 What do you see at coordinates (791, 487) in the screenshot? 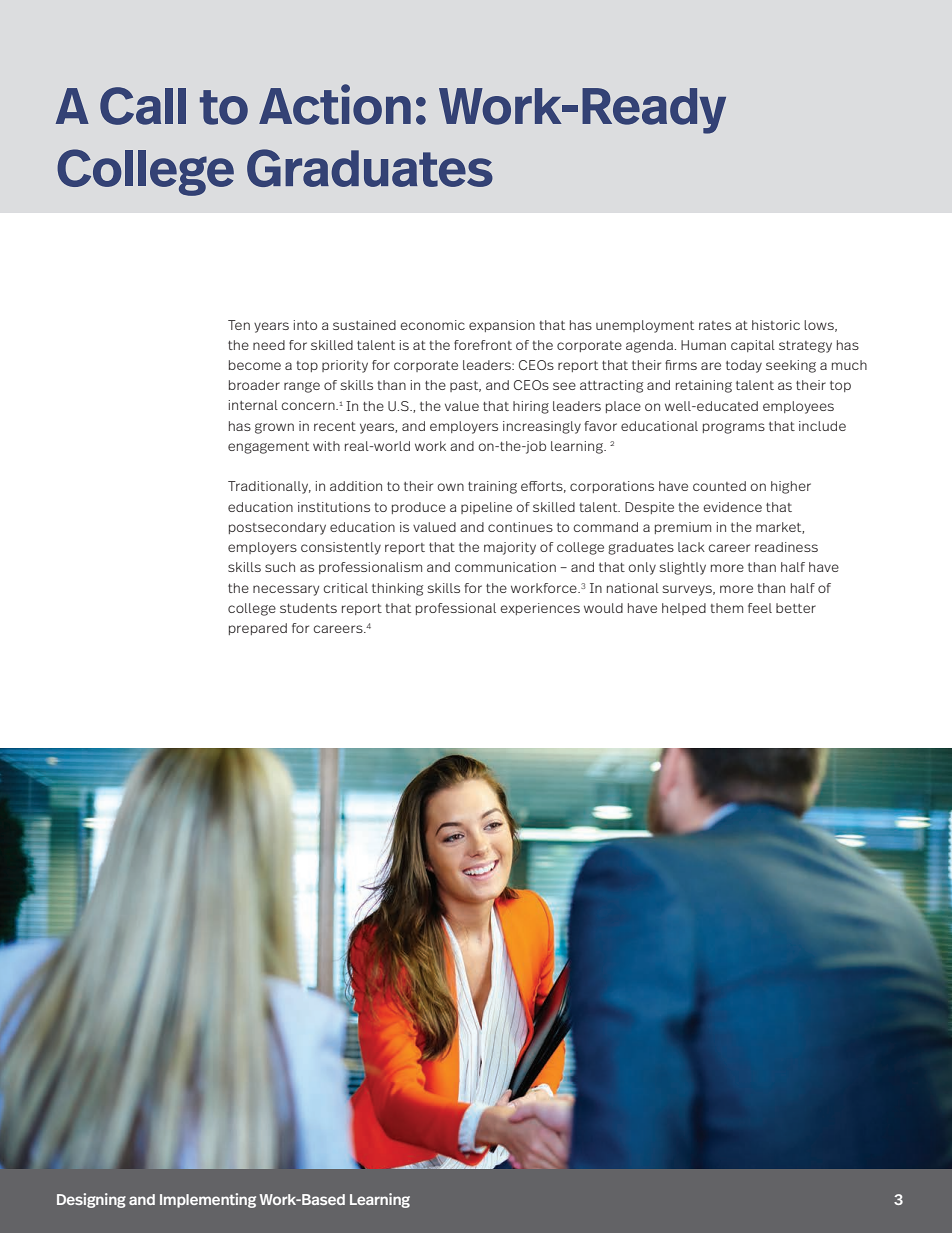
I see `higher` at bounding box center [791, 487].
